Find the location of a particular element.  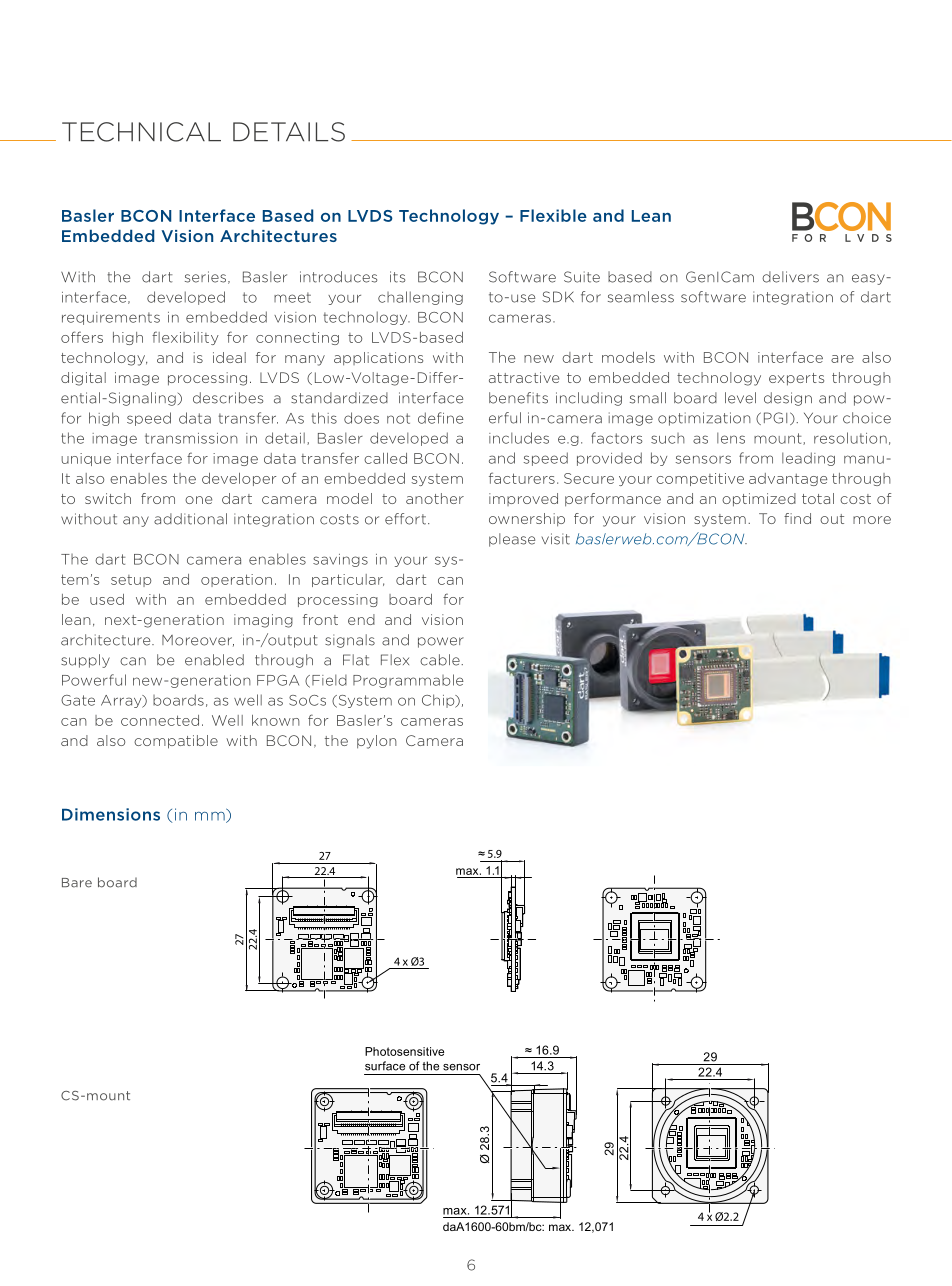

surface is located at coordinates (385, 1066).
